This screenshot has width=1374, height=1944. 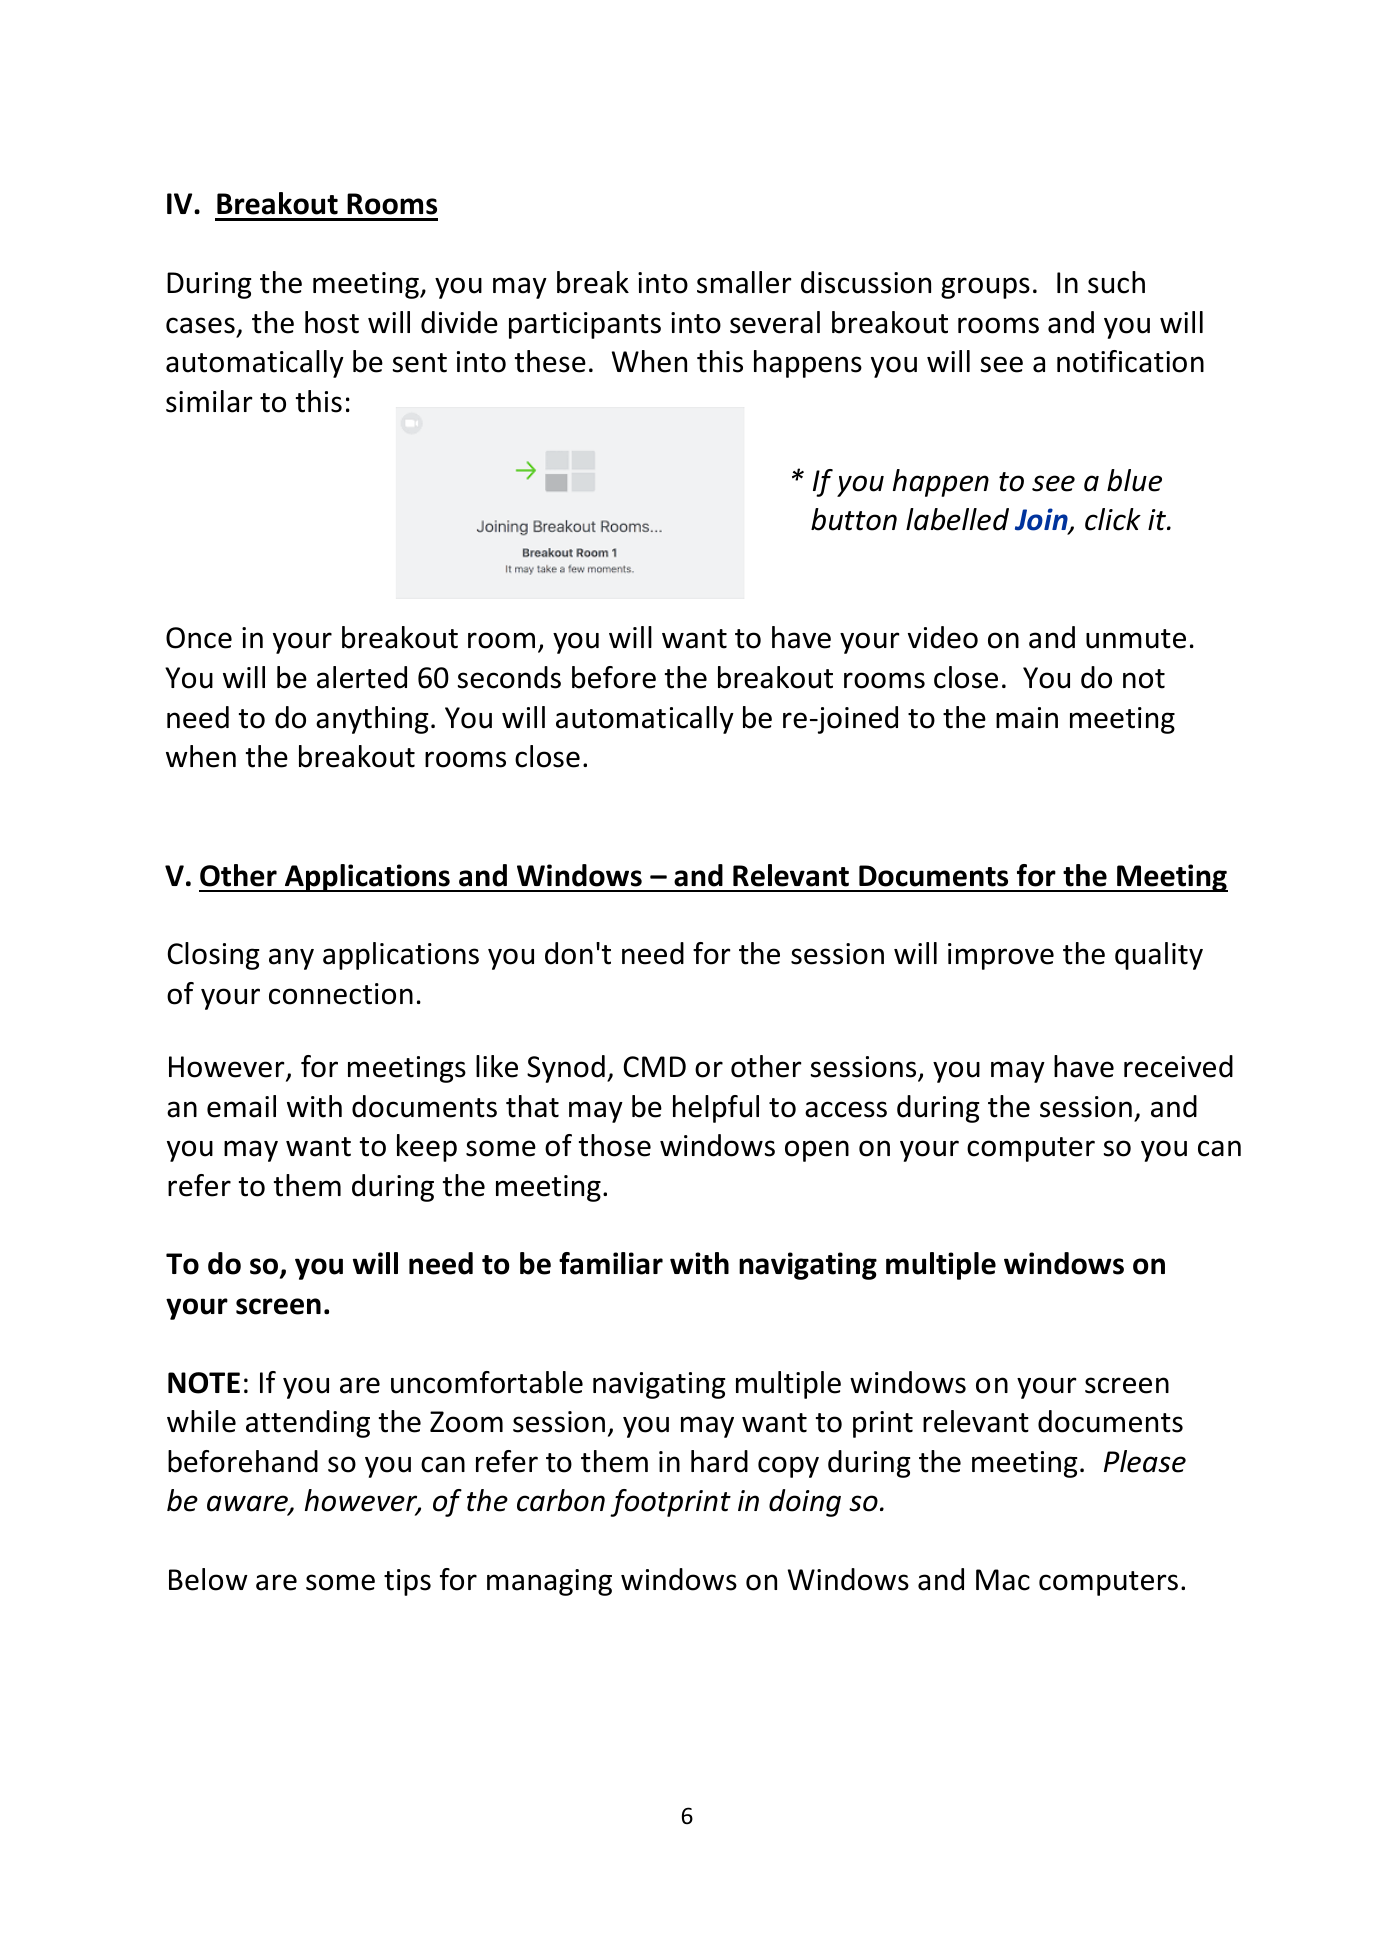 What do you see at coordinates (655, 1067) in the screenshot?
I see `CMD` at bounding box center [655, 1067].
